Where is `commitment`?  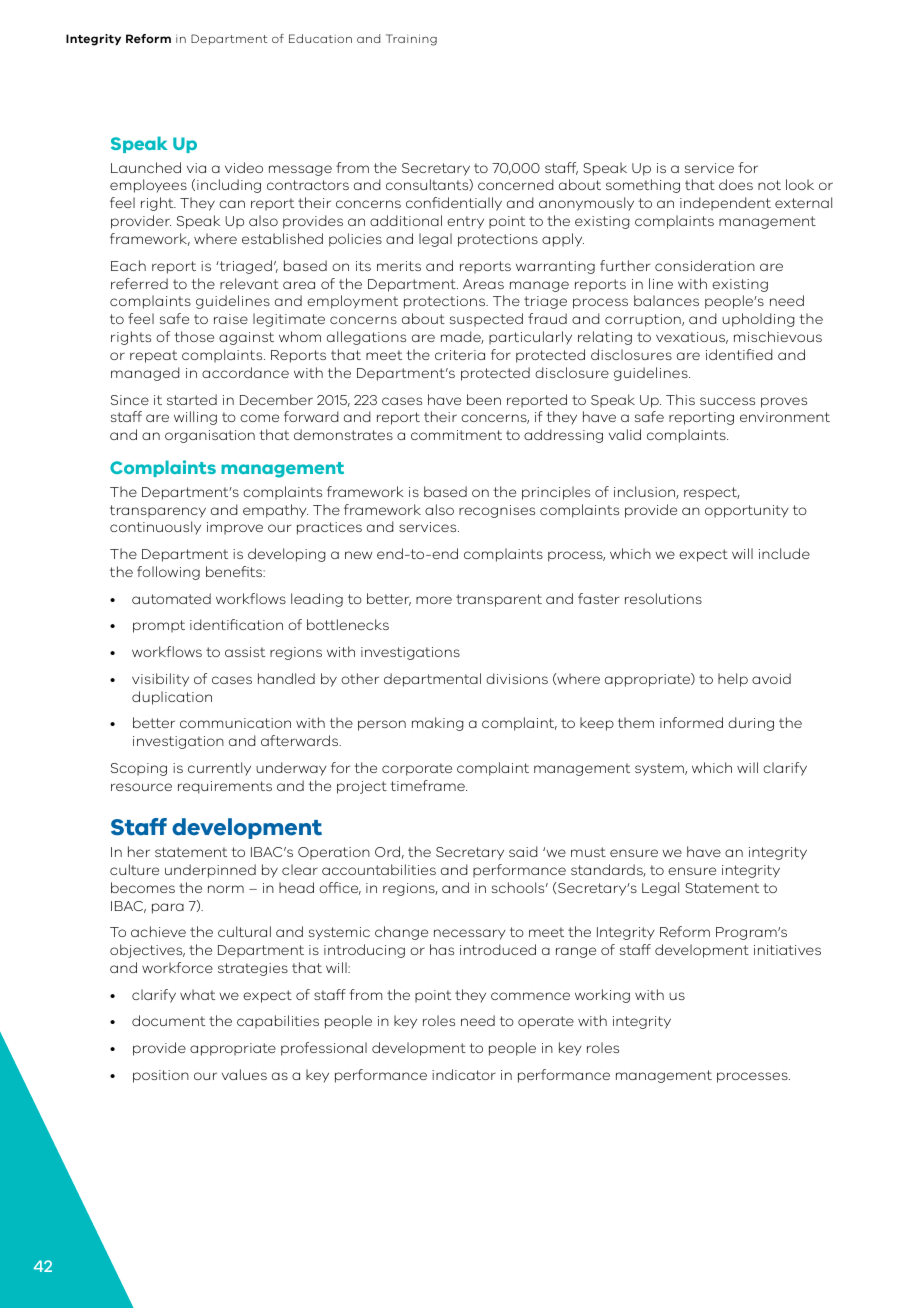
commitment is located at coordinates (456, 435).
